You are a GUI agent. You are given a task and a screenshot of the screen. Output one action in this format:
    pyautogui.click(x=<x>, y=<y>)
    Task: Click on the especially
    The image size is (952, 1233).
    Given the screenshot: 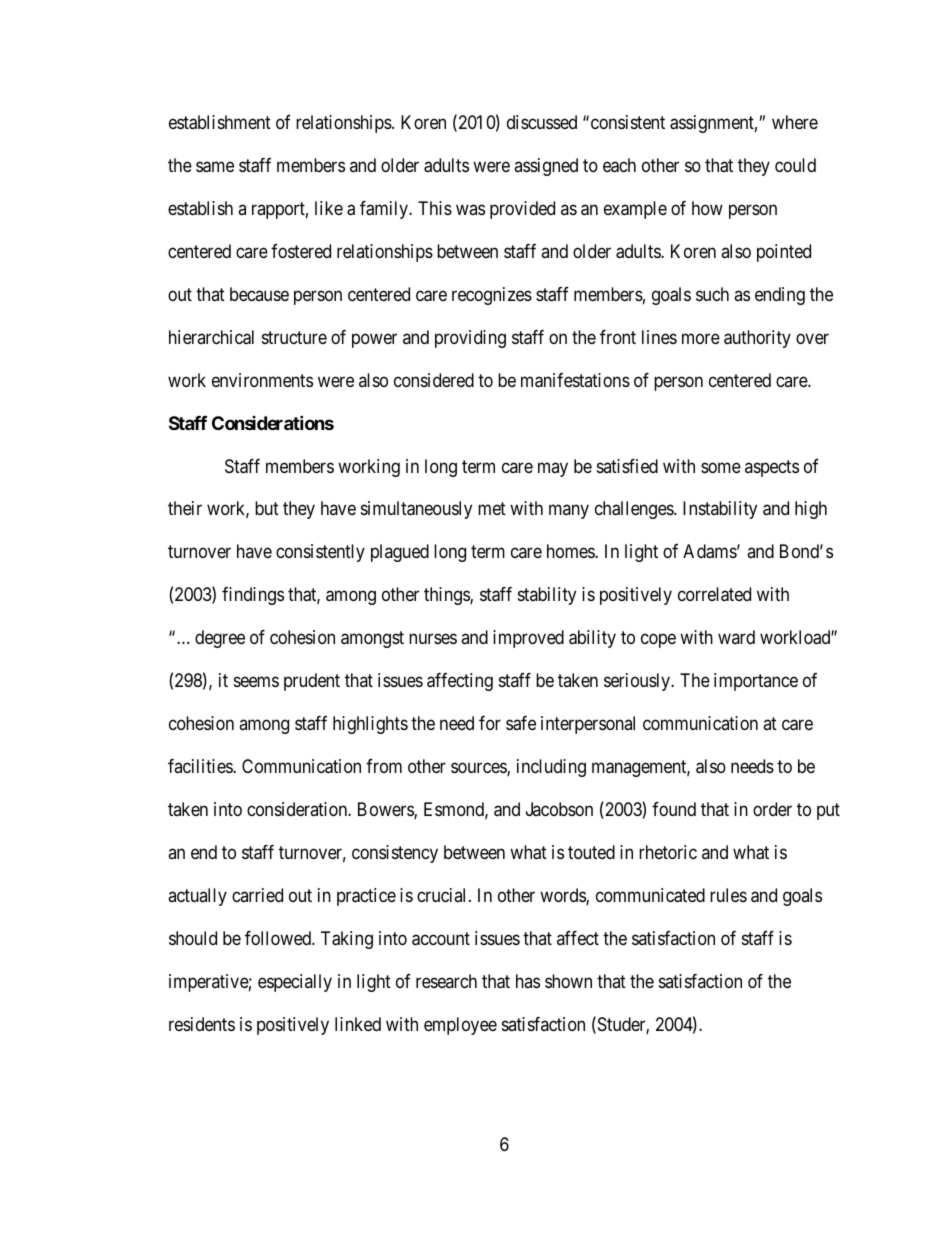 What is the action you would take?
    pyautogui.click(x=295, y=983)
